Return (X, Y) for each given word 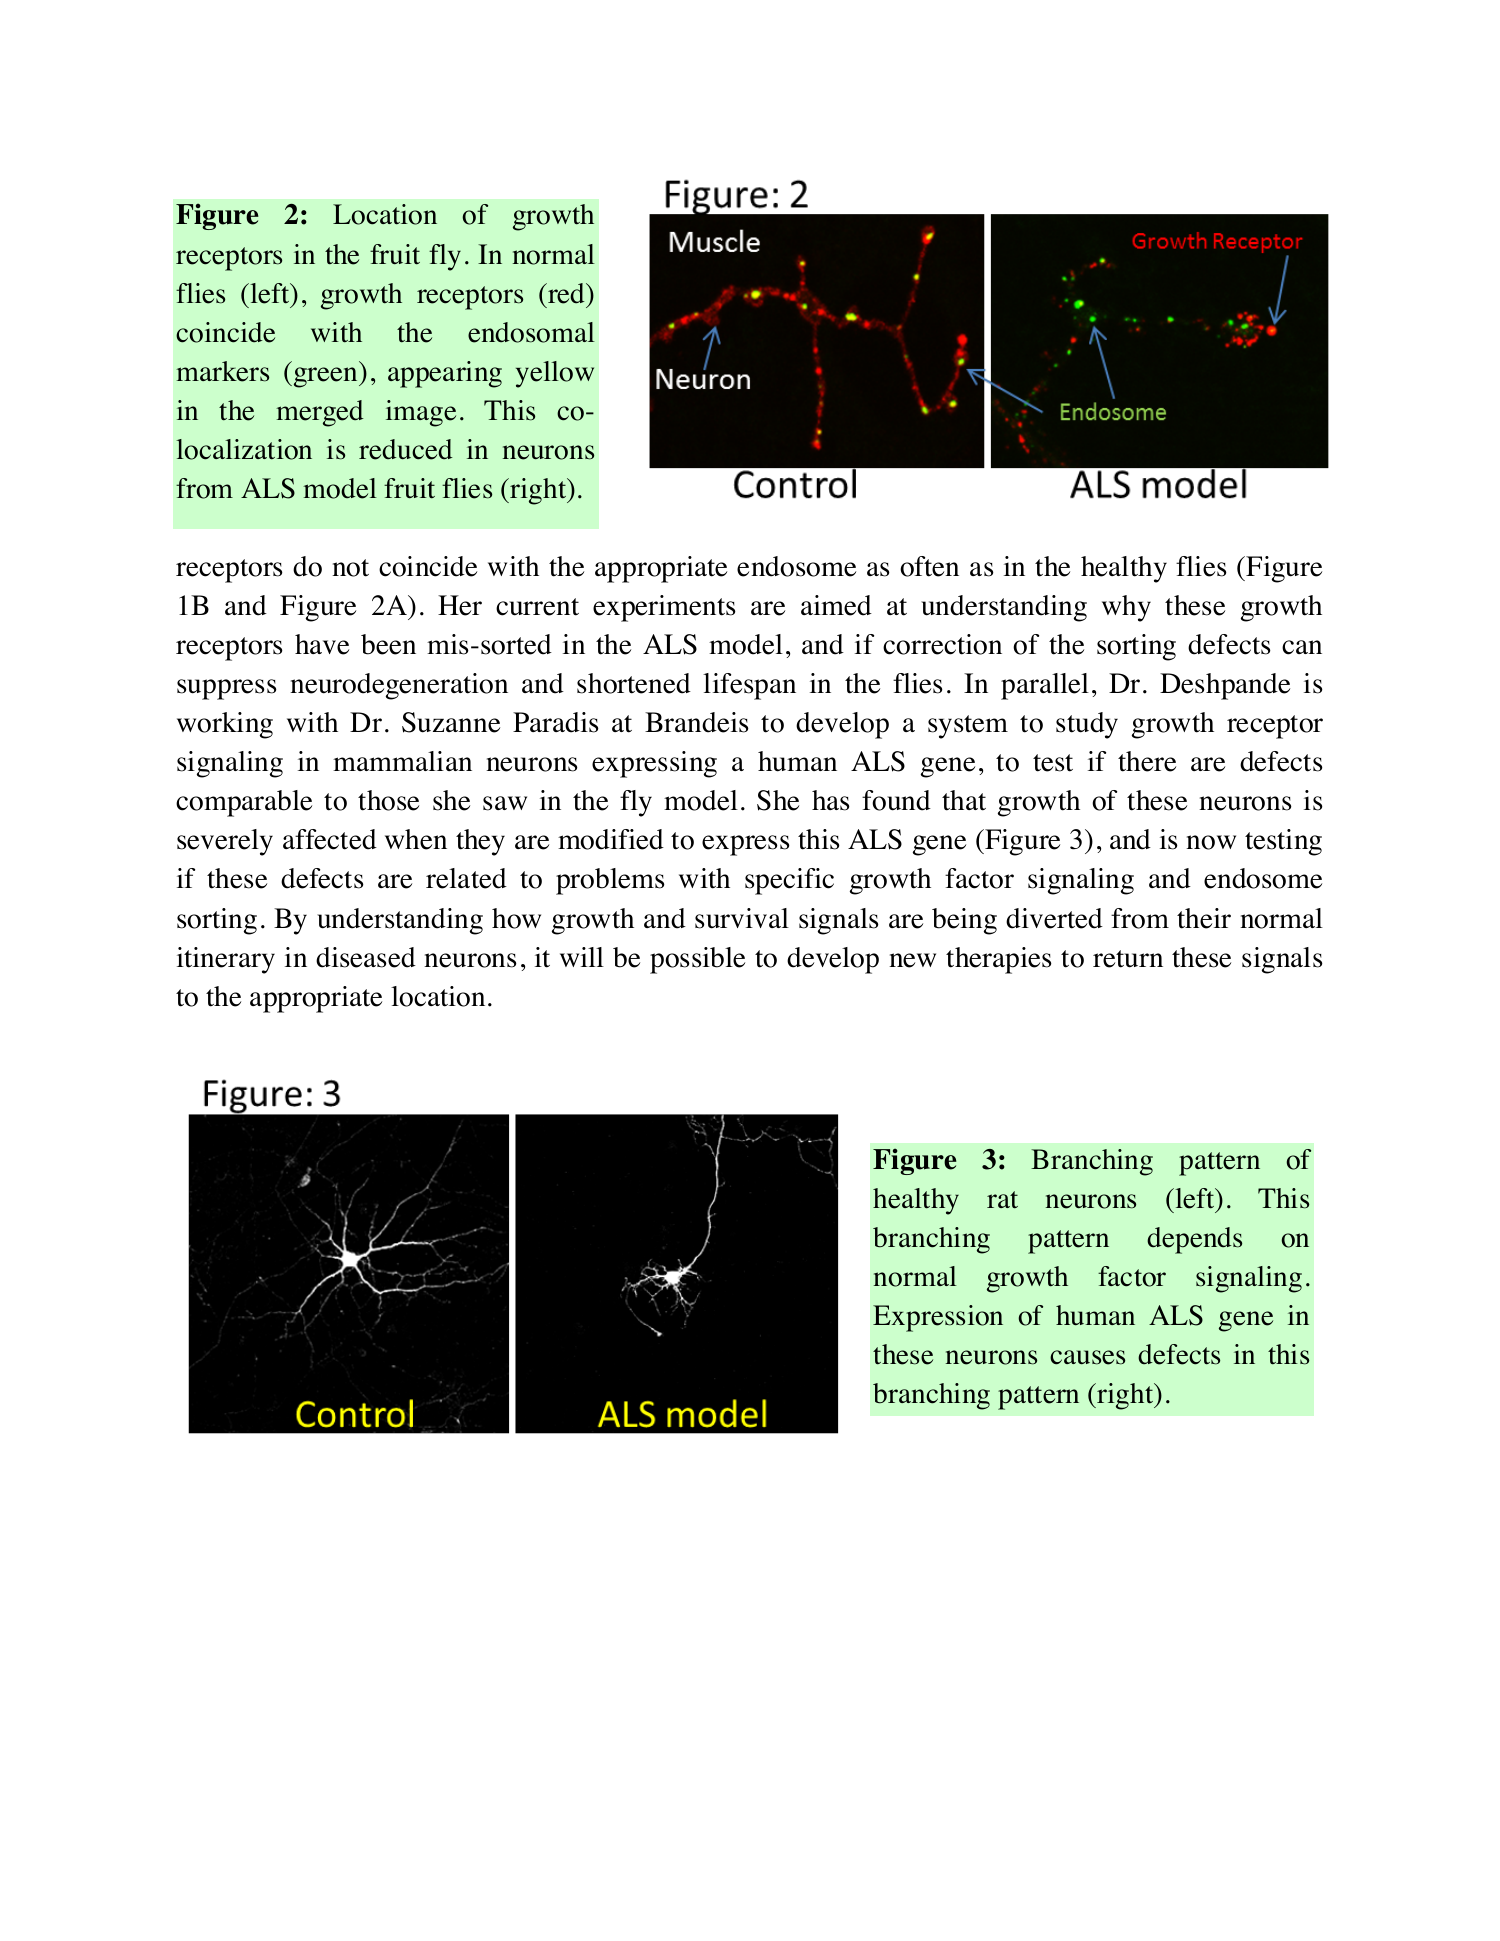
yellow (555, 374)
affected (330, 839)
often (929, 566)
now (1211, 842)
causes (1087, 1357)
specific (789, 881)
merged (320, 413)
